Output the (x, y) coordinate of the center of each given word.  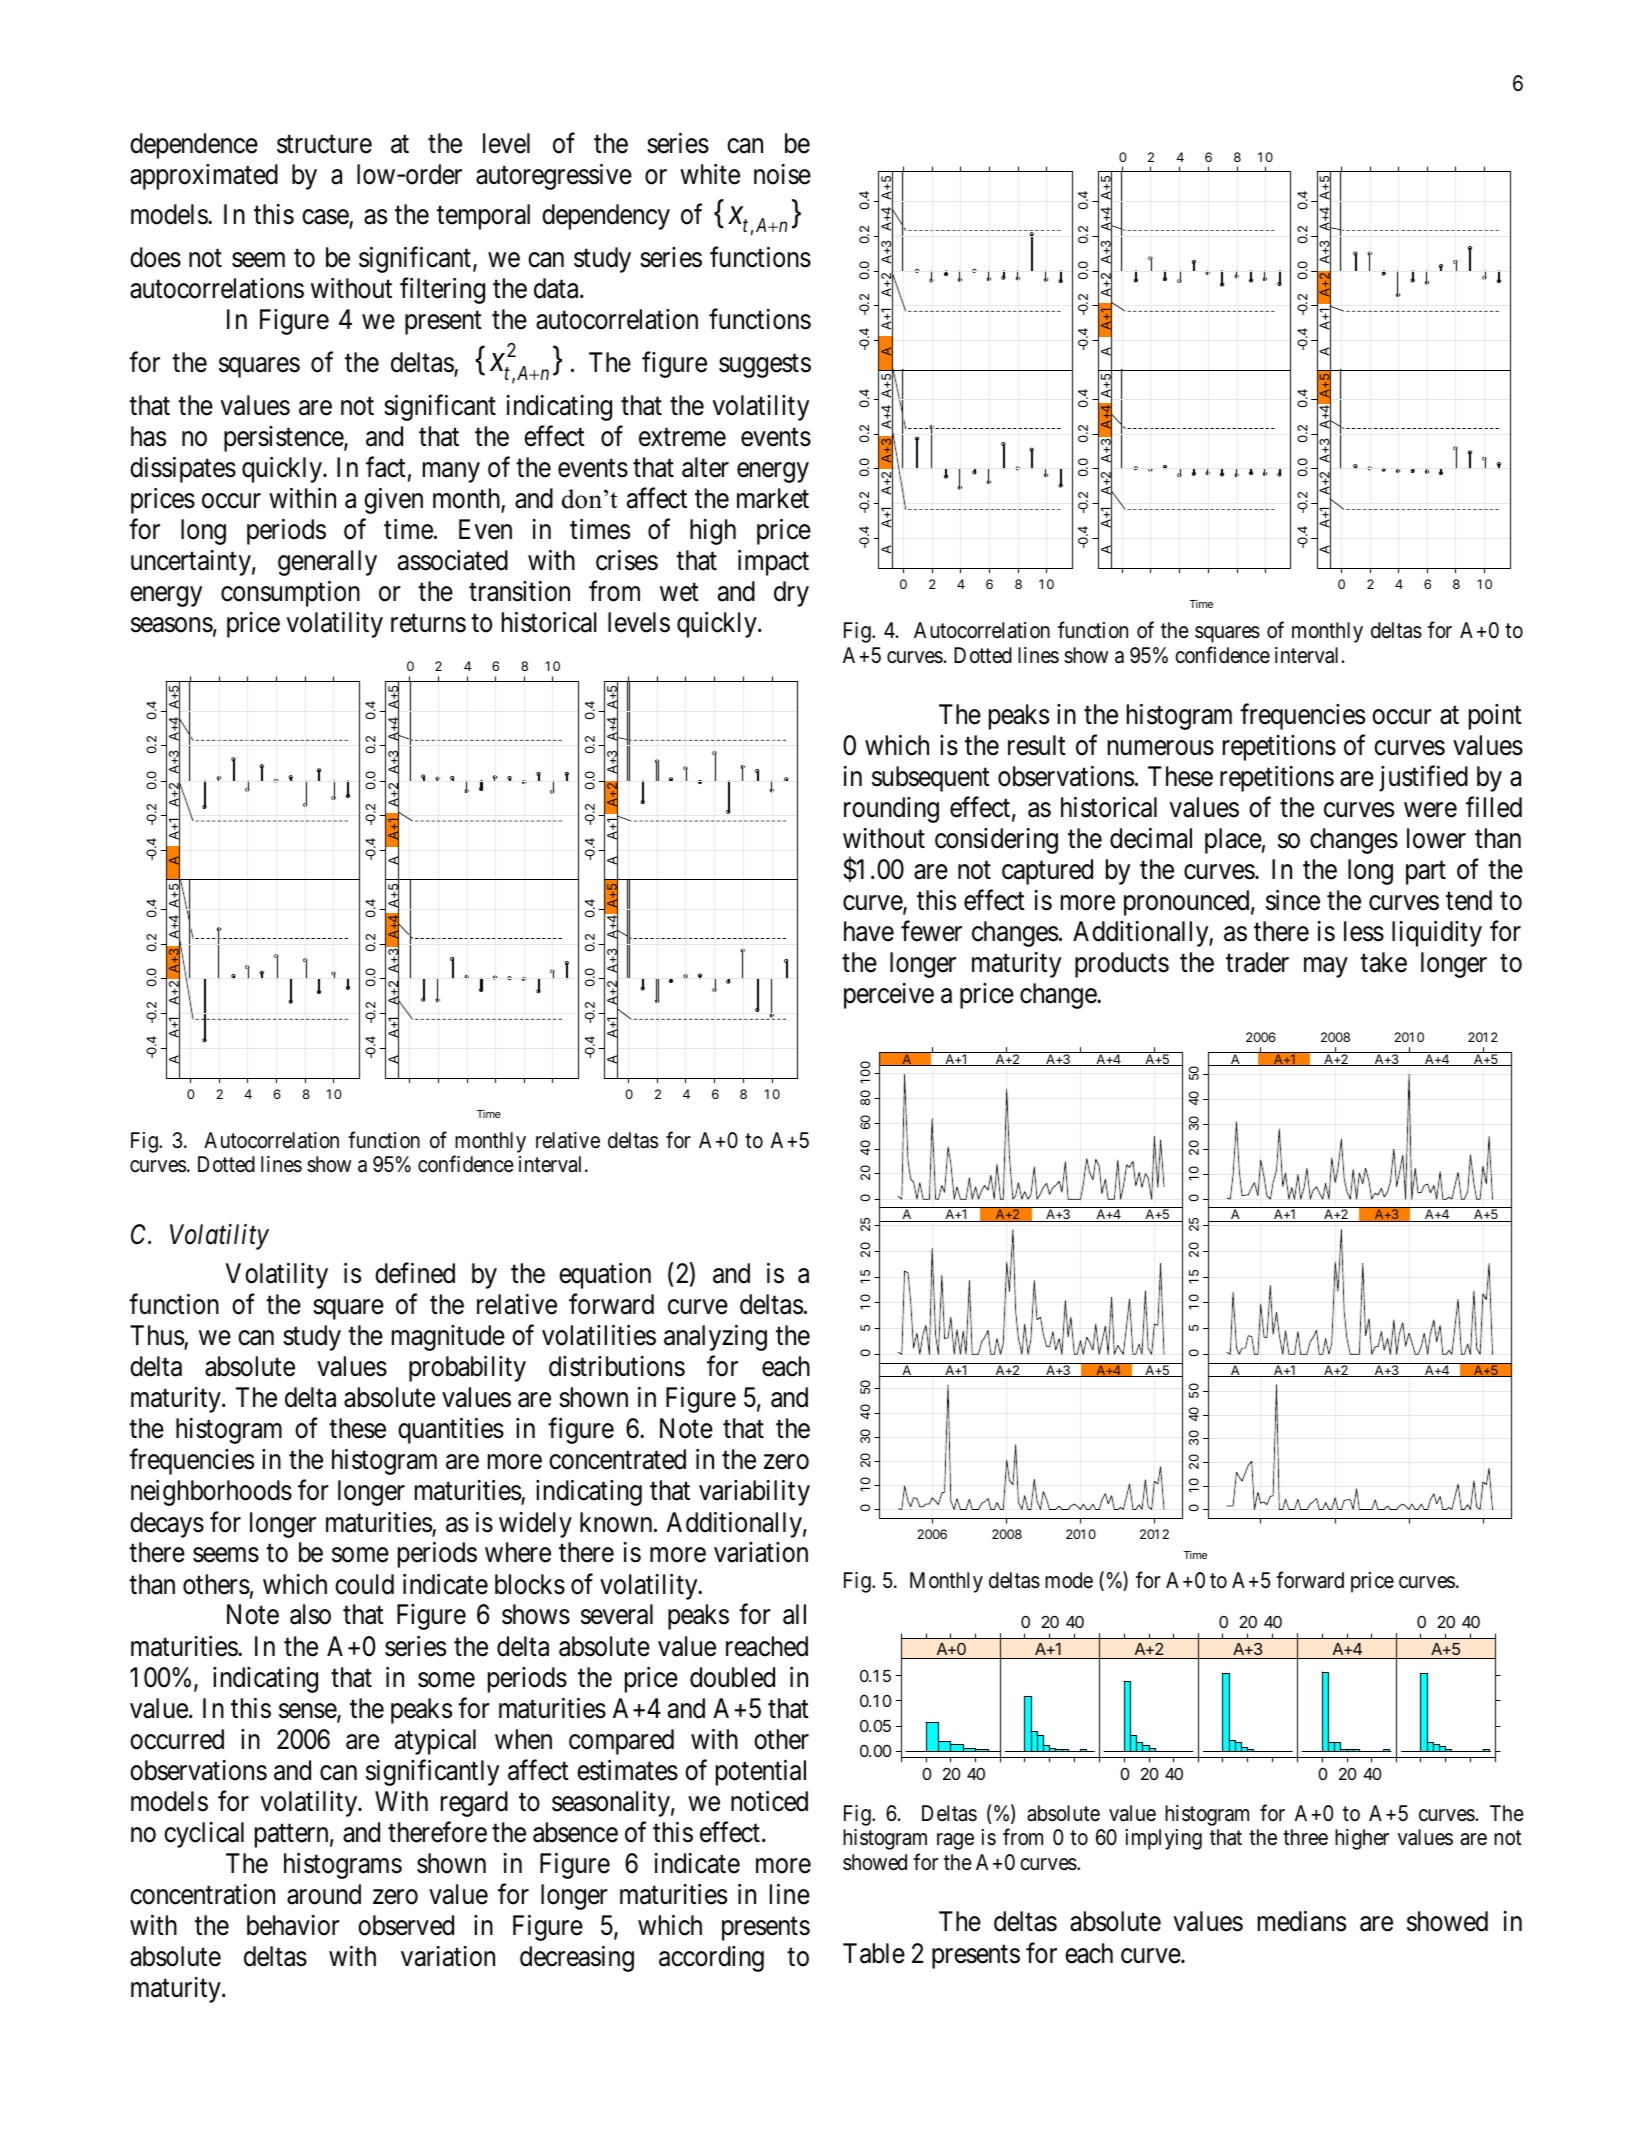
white (710, 174)
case (326, 218)
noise (782, 174)
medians (1302, 1921)
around (324, 1894)
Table (874, 1953)
